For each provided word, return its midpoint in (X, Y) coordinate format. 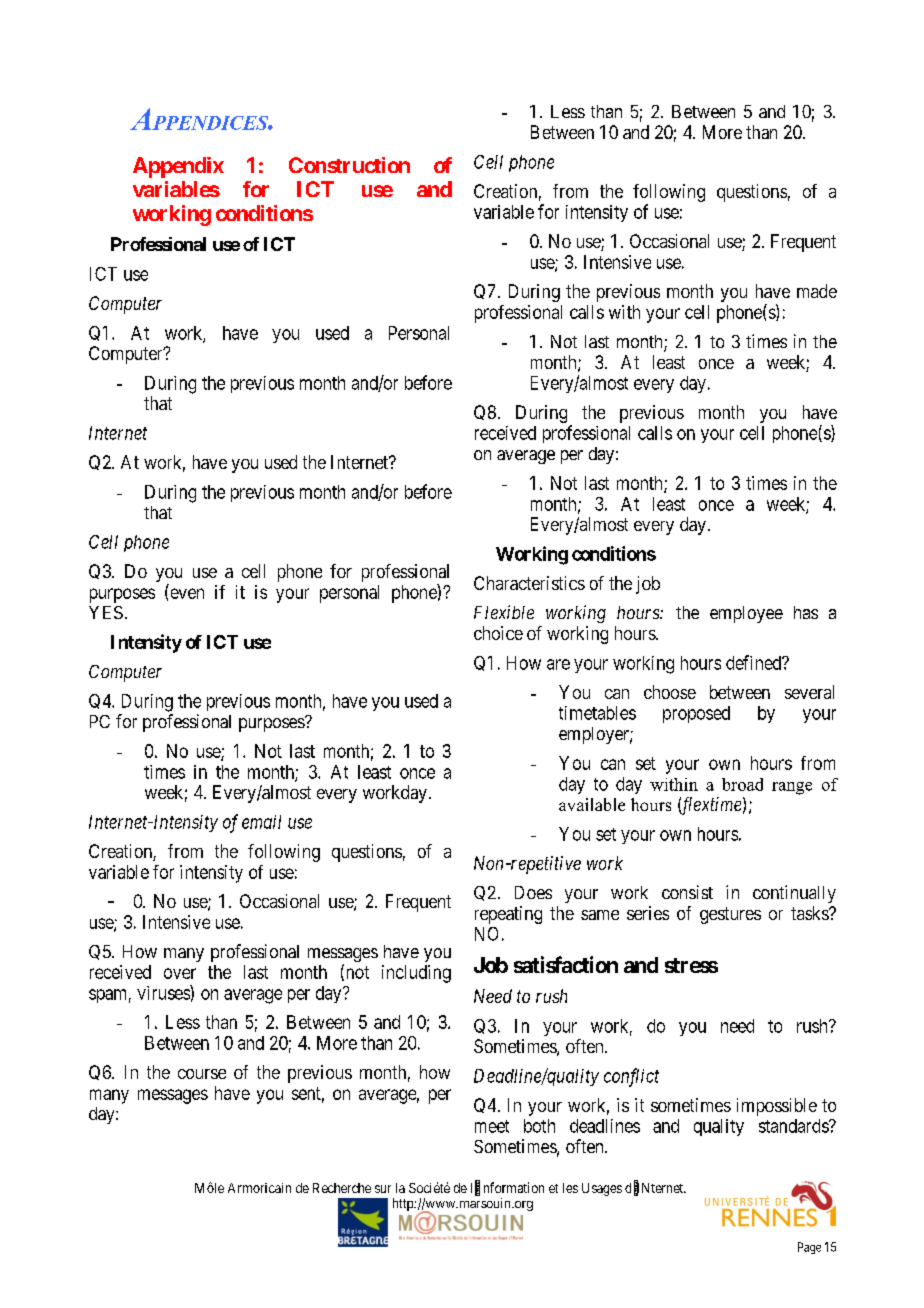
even (187, 593)
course (202, 1074)
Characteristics (529, 583)
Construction (349, 165)
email (261, 822)
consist (687, 892)
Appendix (178, 167)
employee (746, 614)
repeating (508, 915)
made (817, 291)
